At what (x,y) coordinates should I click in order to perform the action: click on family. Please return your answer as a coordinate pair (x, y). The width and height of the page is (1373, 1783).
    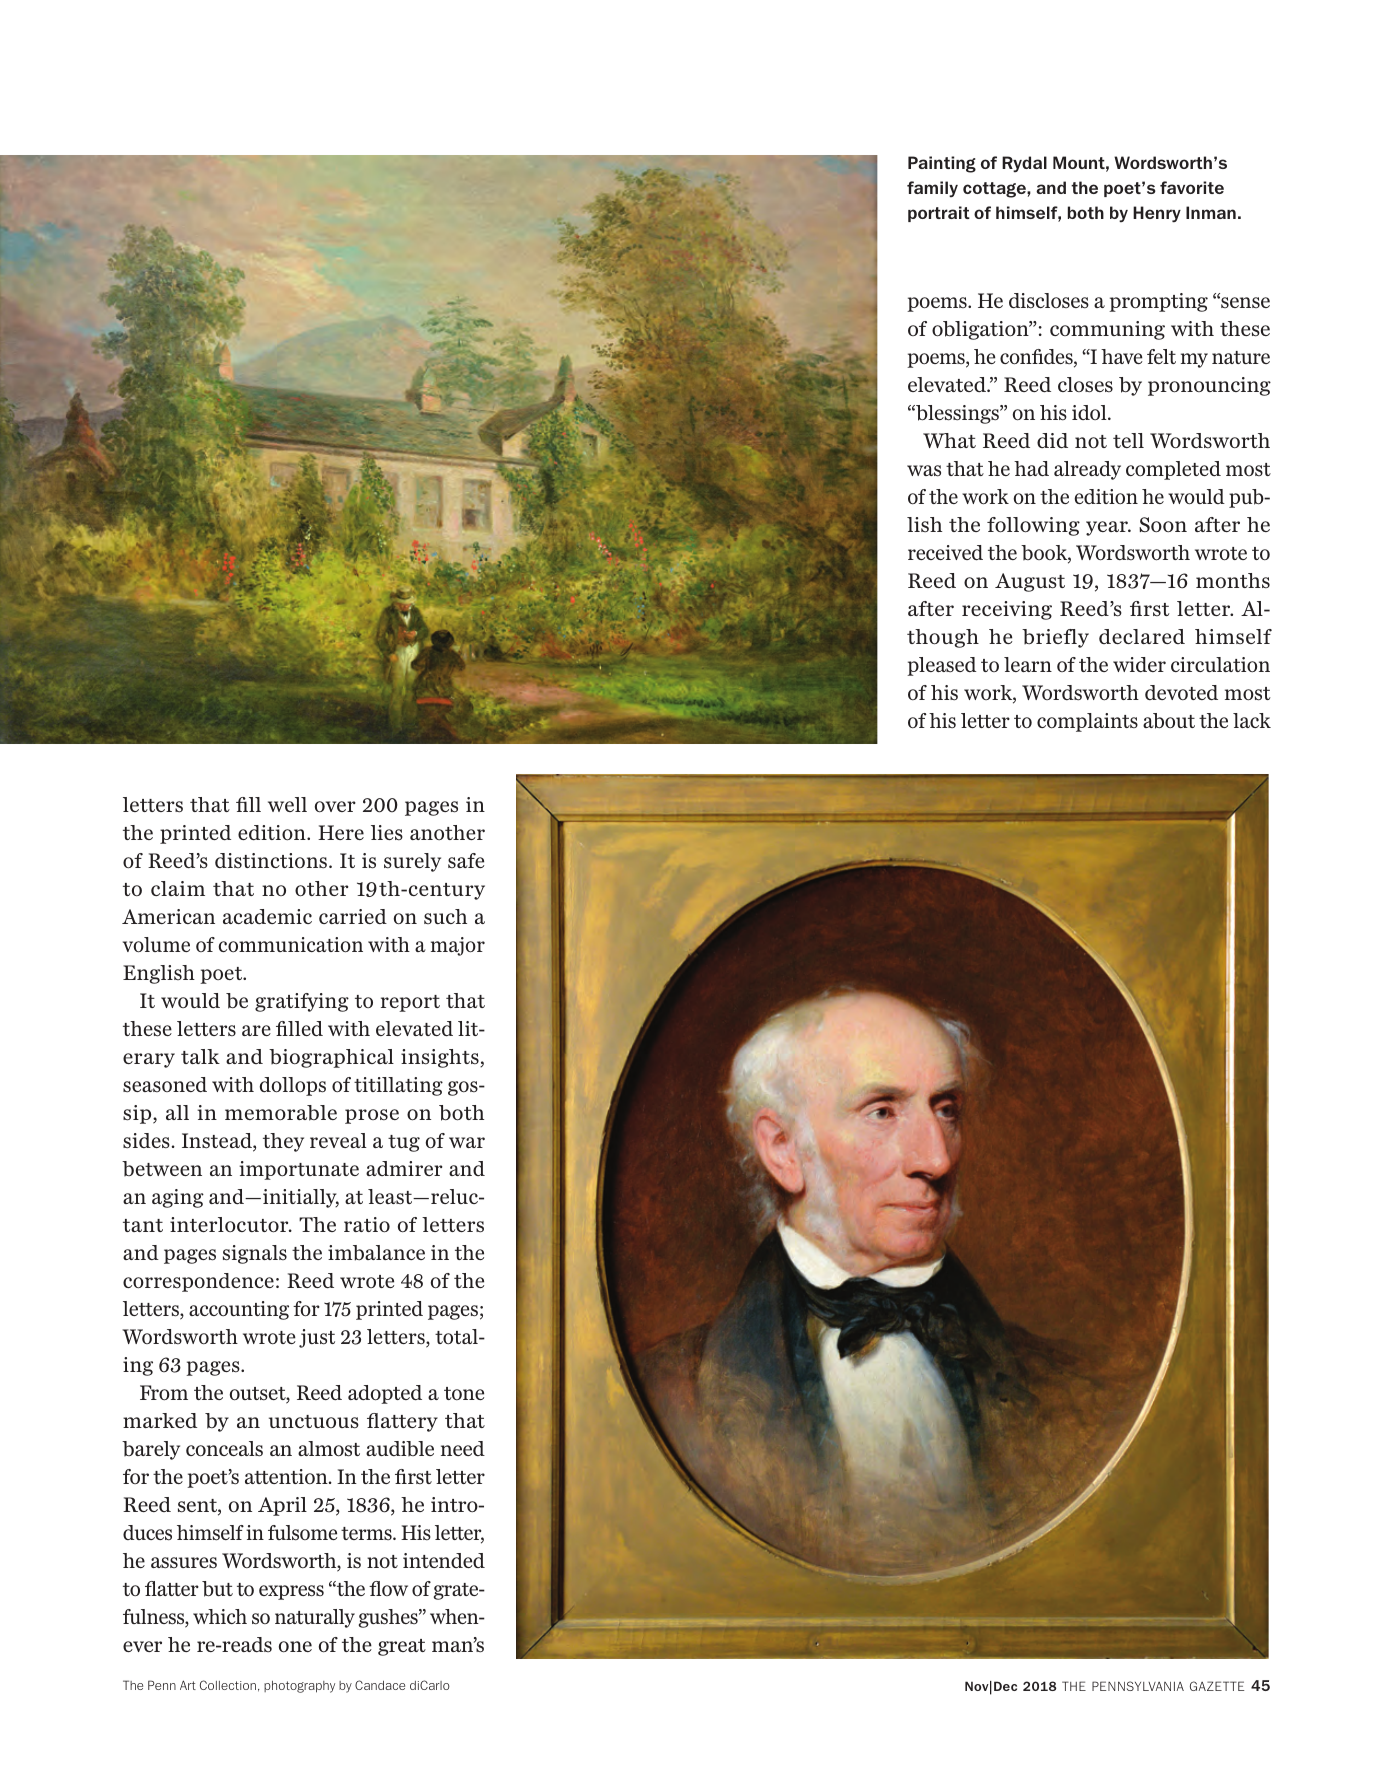
    Looking at the image, I should click on (932, 189).
